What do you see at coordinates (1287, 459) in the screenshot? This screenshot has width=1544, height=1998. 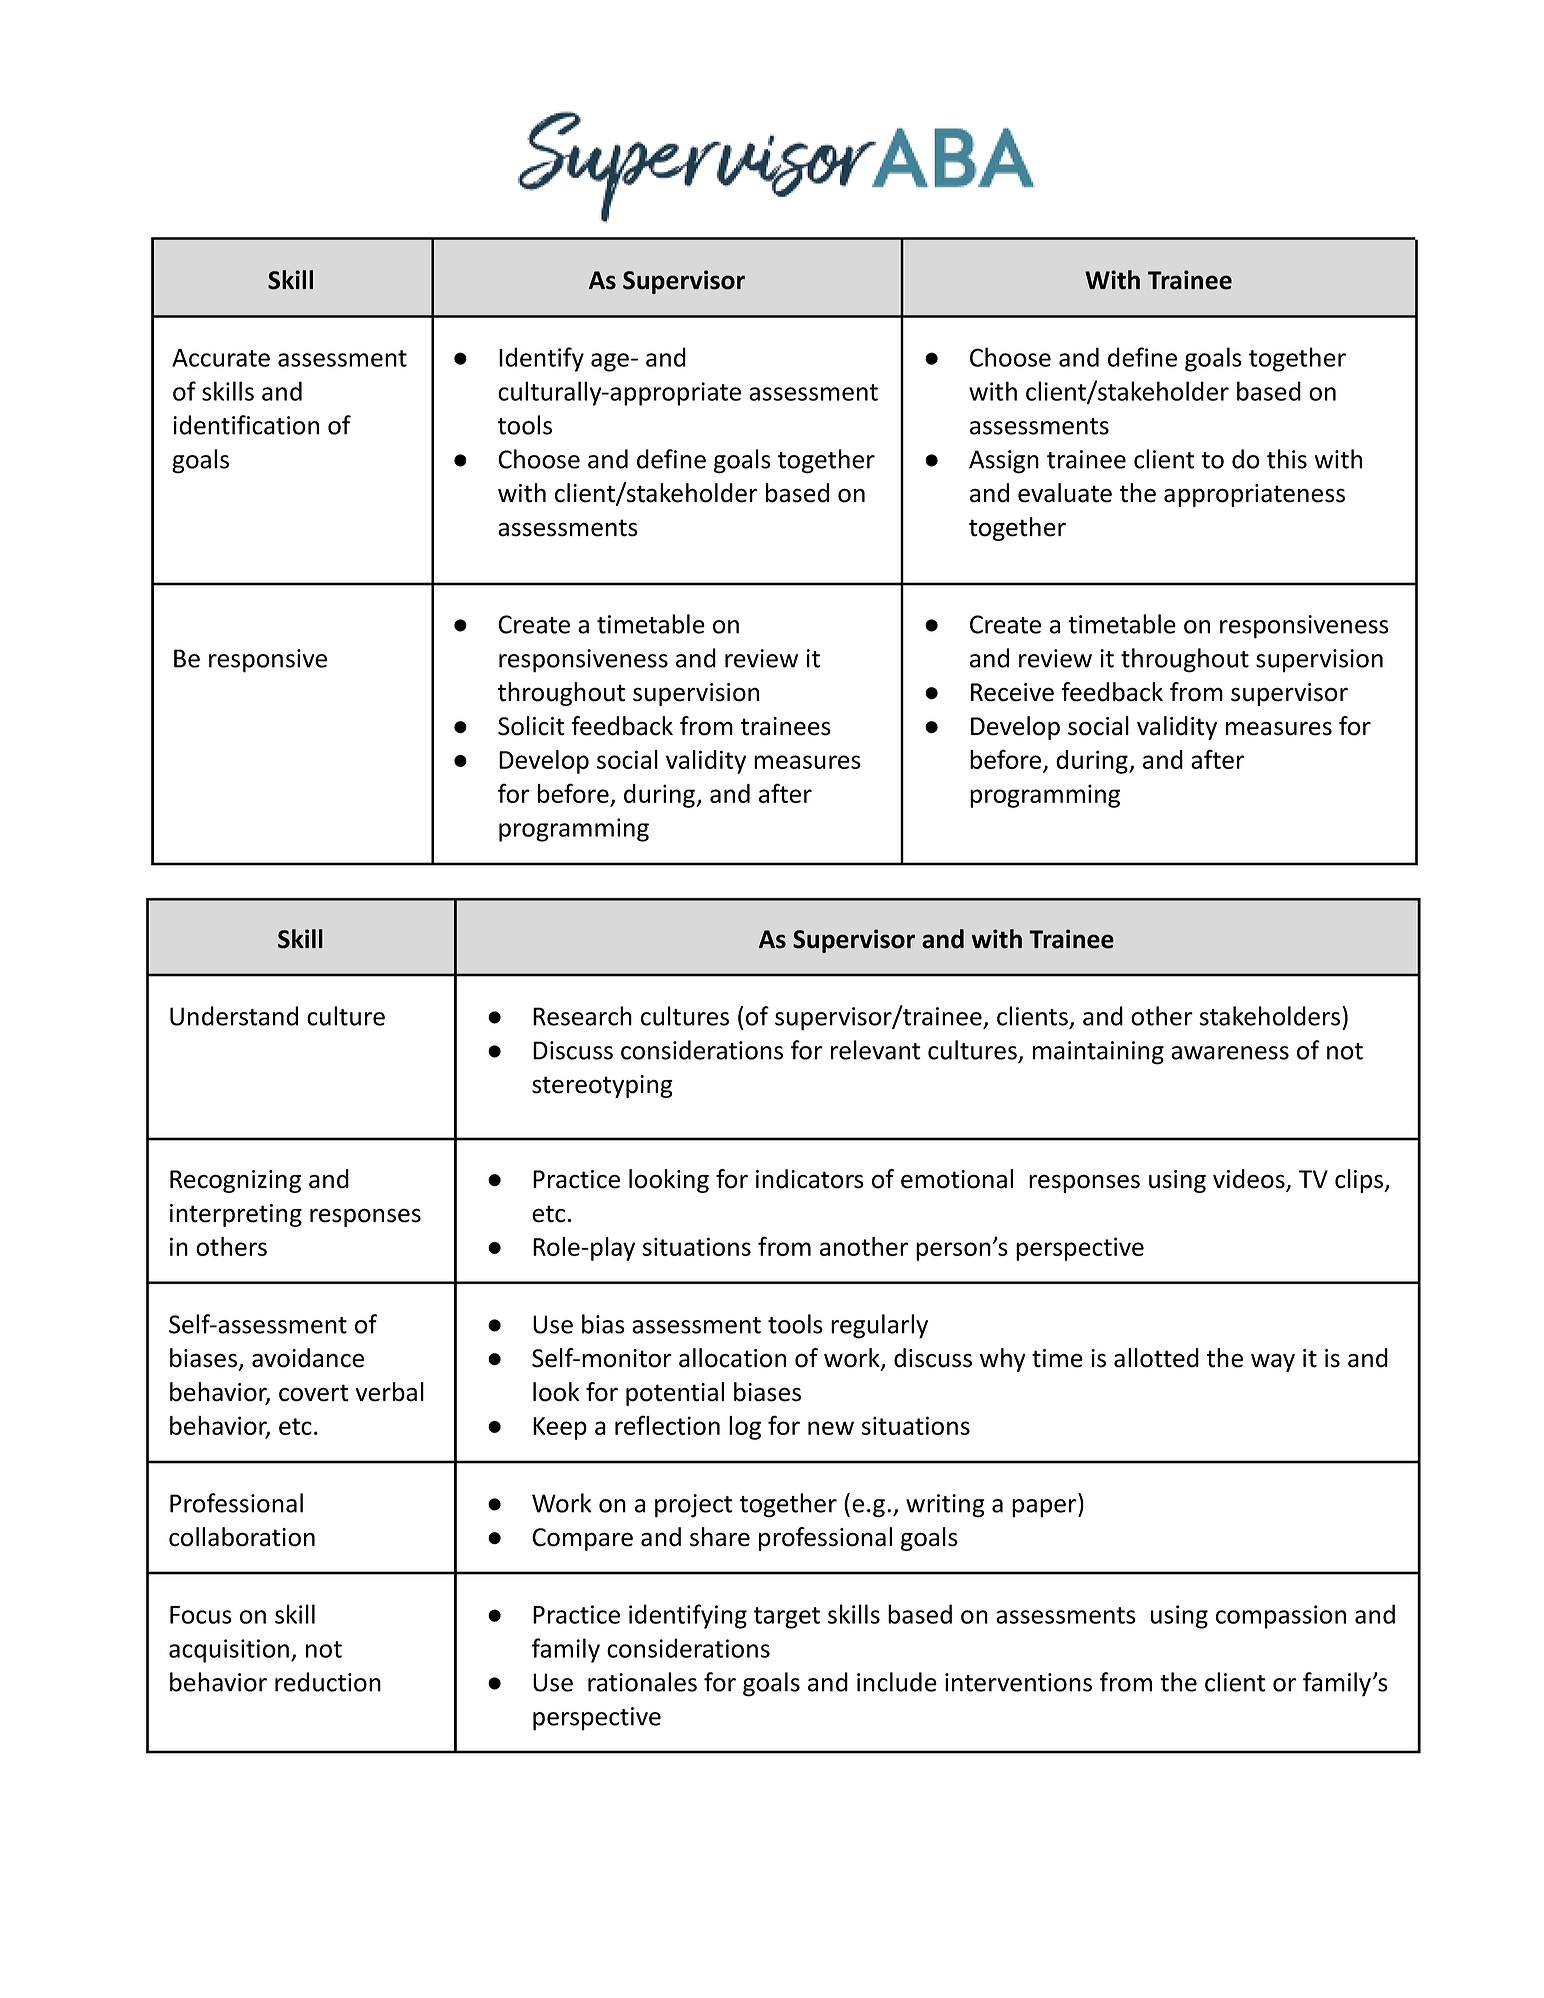 I see `this` at bounding box center [1287, 459].
